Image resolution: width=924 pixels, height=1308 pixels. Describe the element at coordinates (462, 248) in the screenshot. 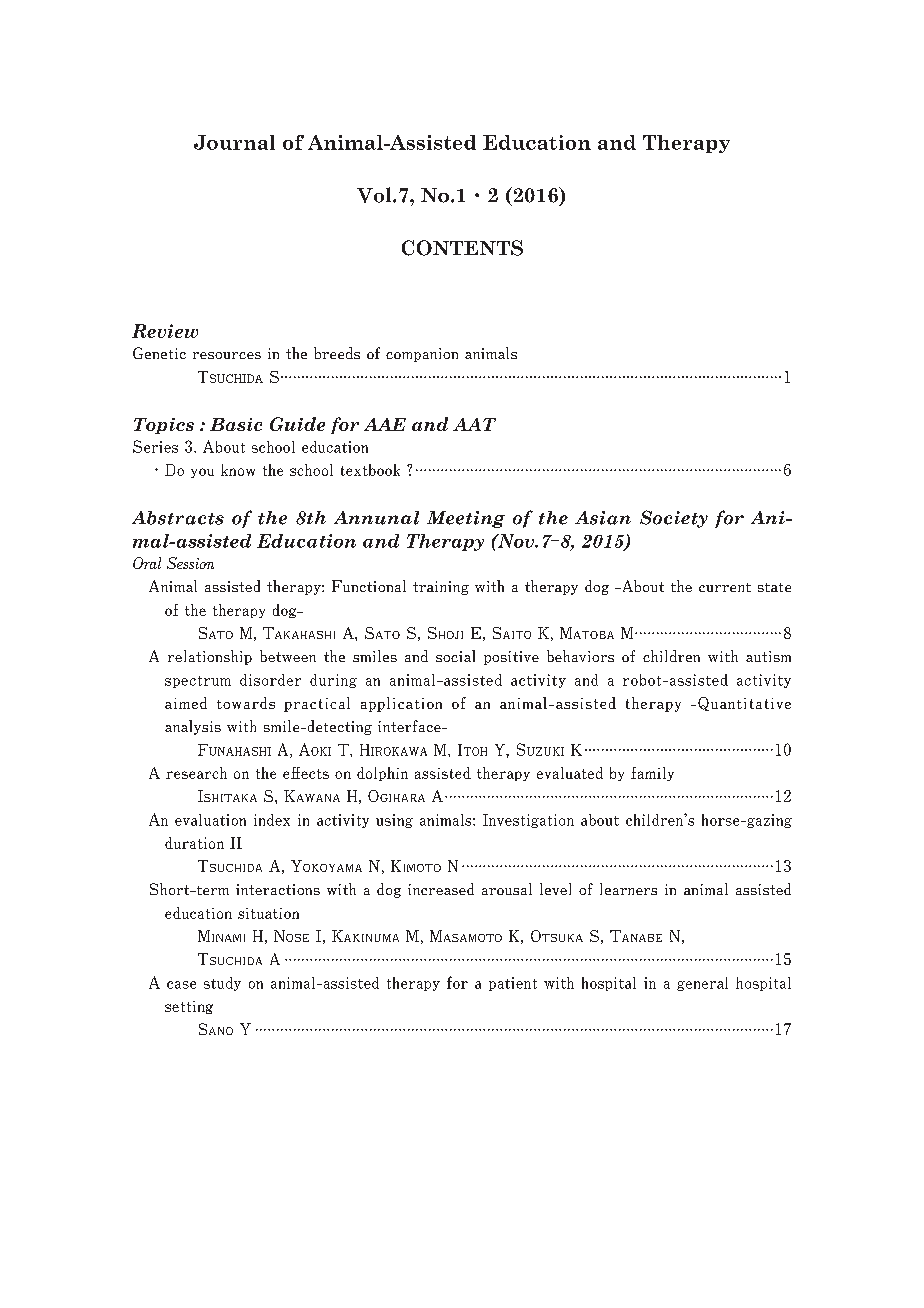

I see `CONTENTS` at that location.
